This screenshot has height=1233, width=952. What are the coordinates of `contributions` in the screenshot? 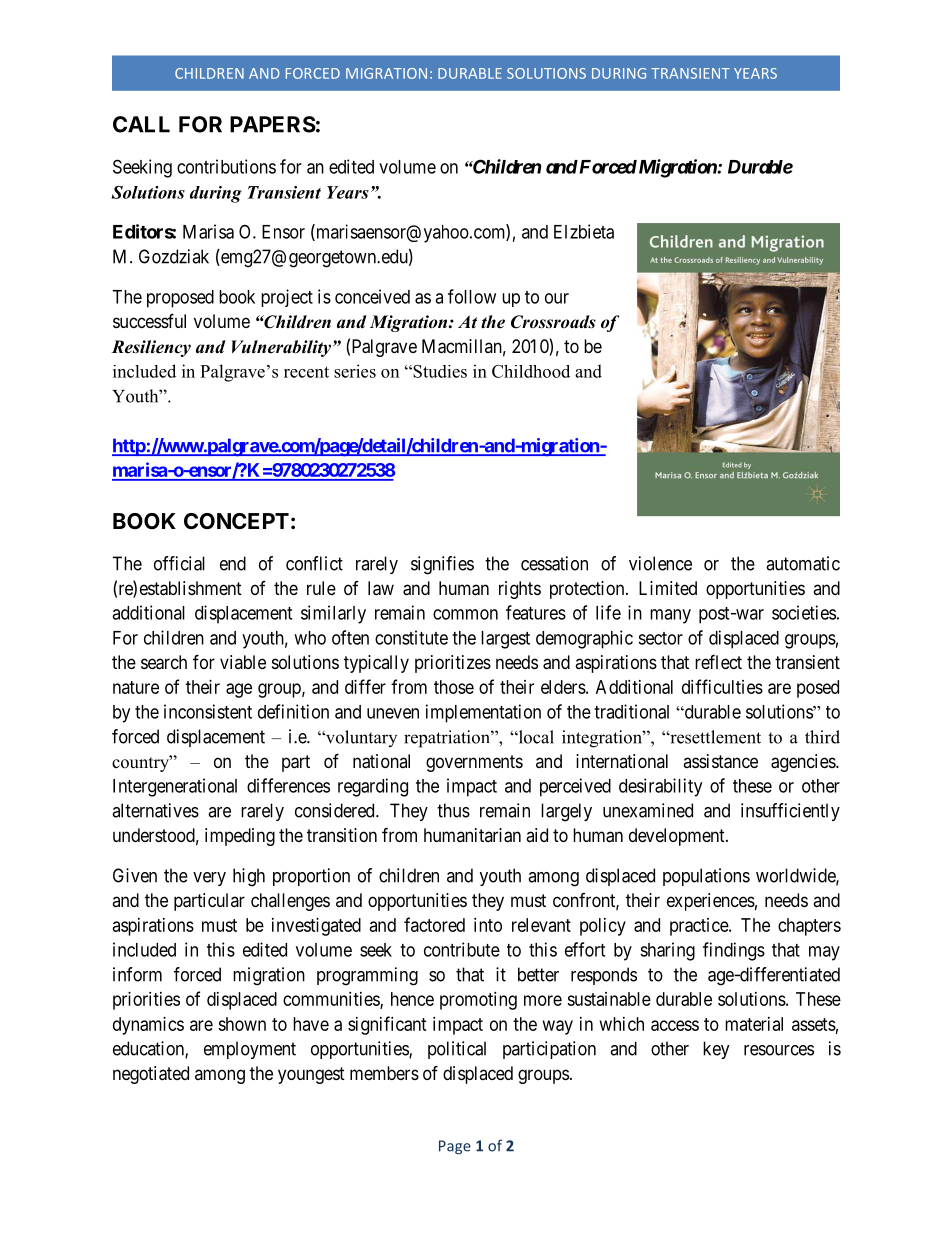 It's located at (226, 166).
